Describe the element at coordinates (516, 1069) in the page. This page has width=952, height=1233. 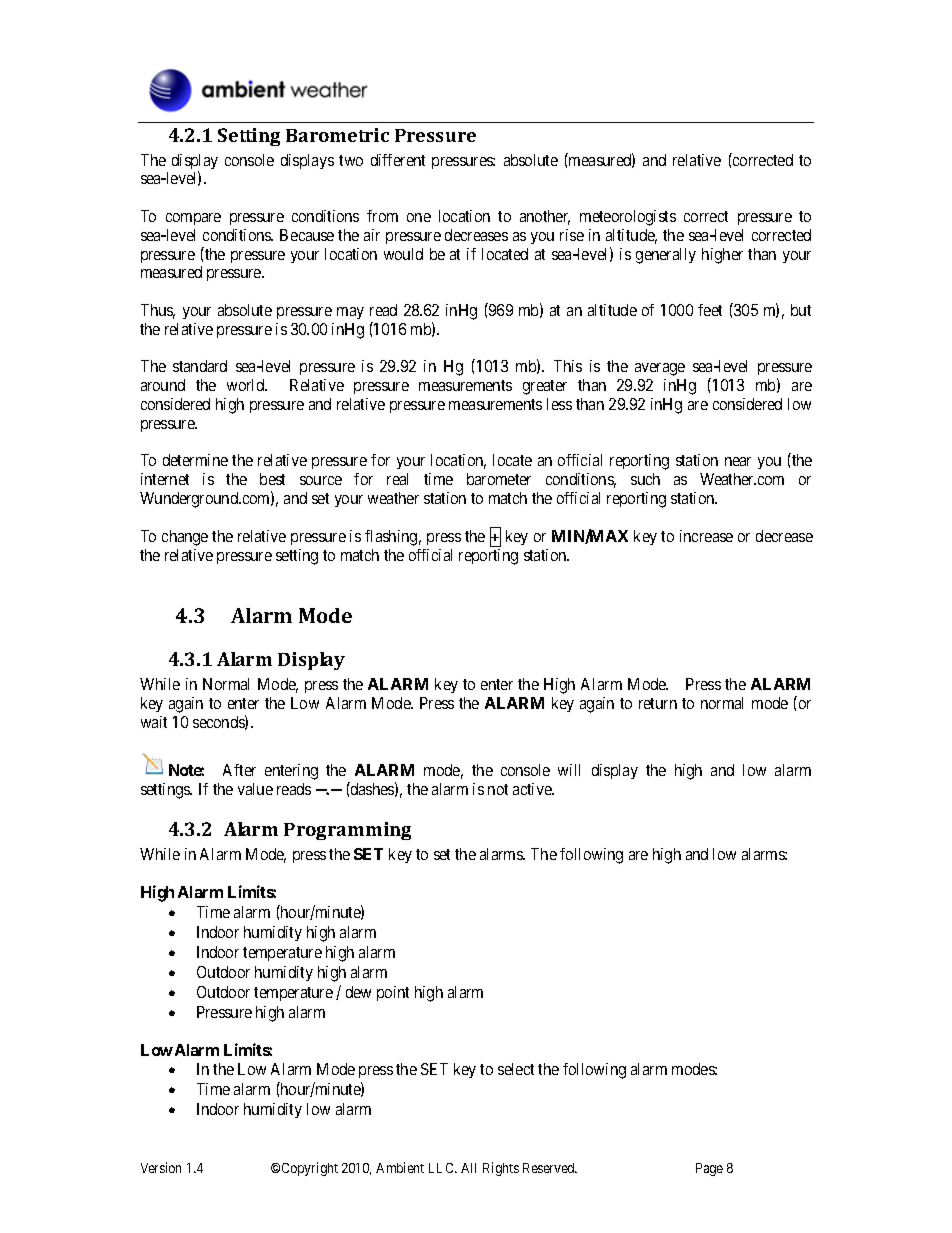
I see `select` at that location.
